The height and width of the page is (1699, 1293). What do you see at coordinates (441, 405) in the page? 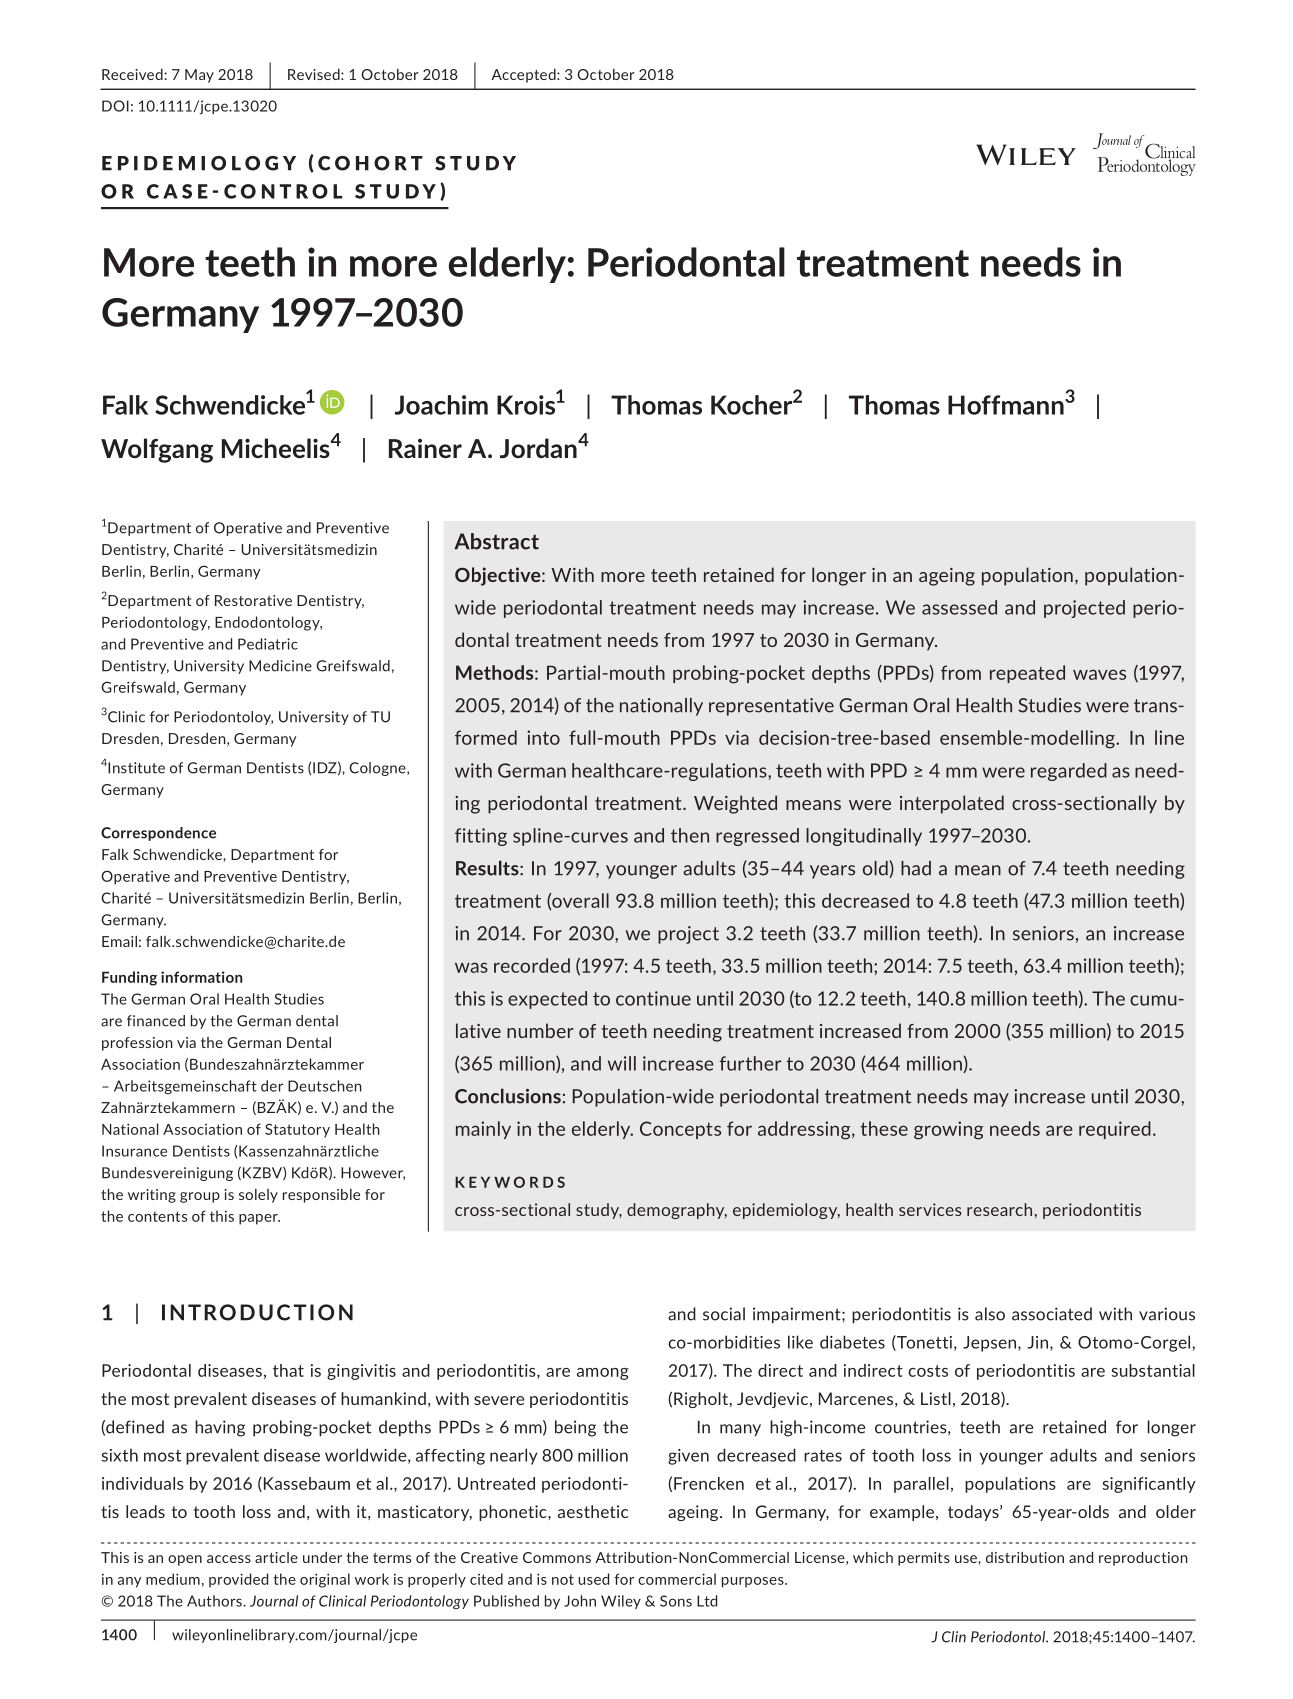
I see `Joachim` at bounding box center [441, 405].
